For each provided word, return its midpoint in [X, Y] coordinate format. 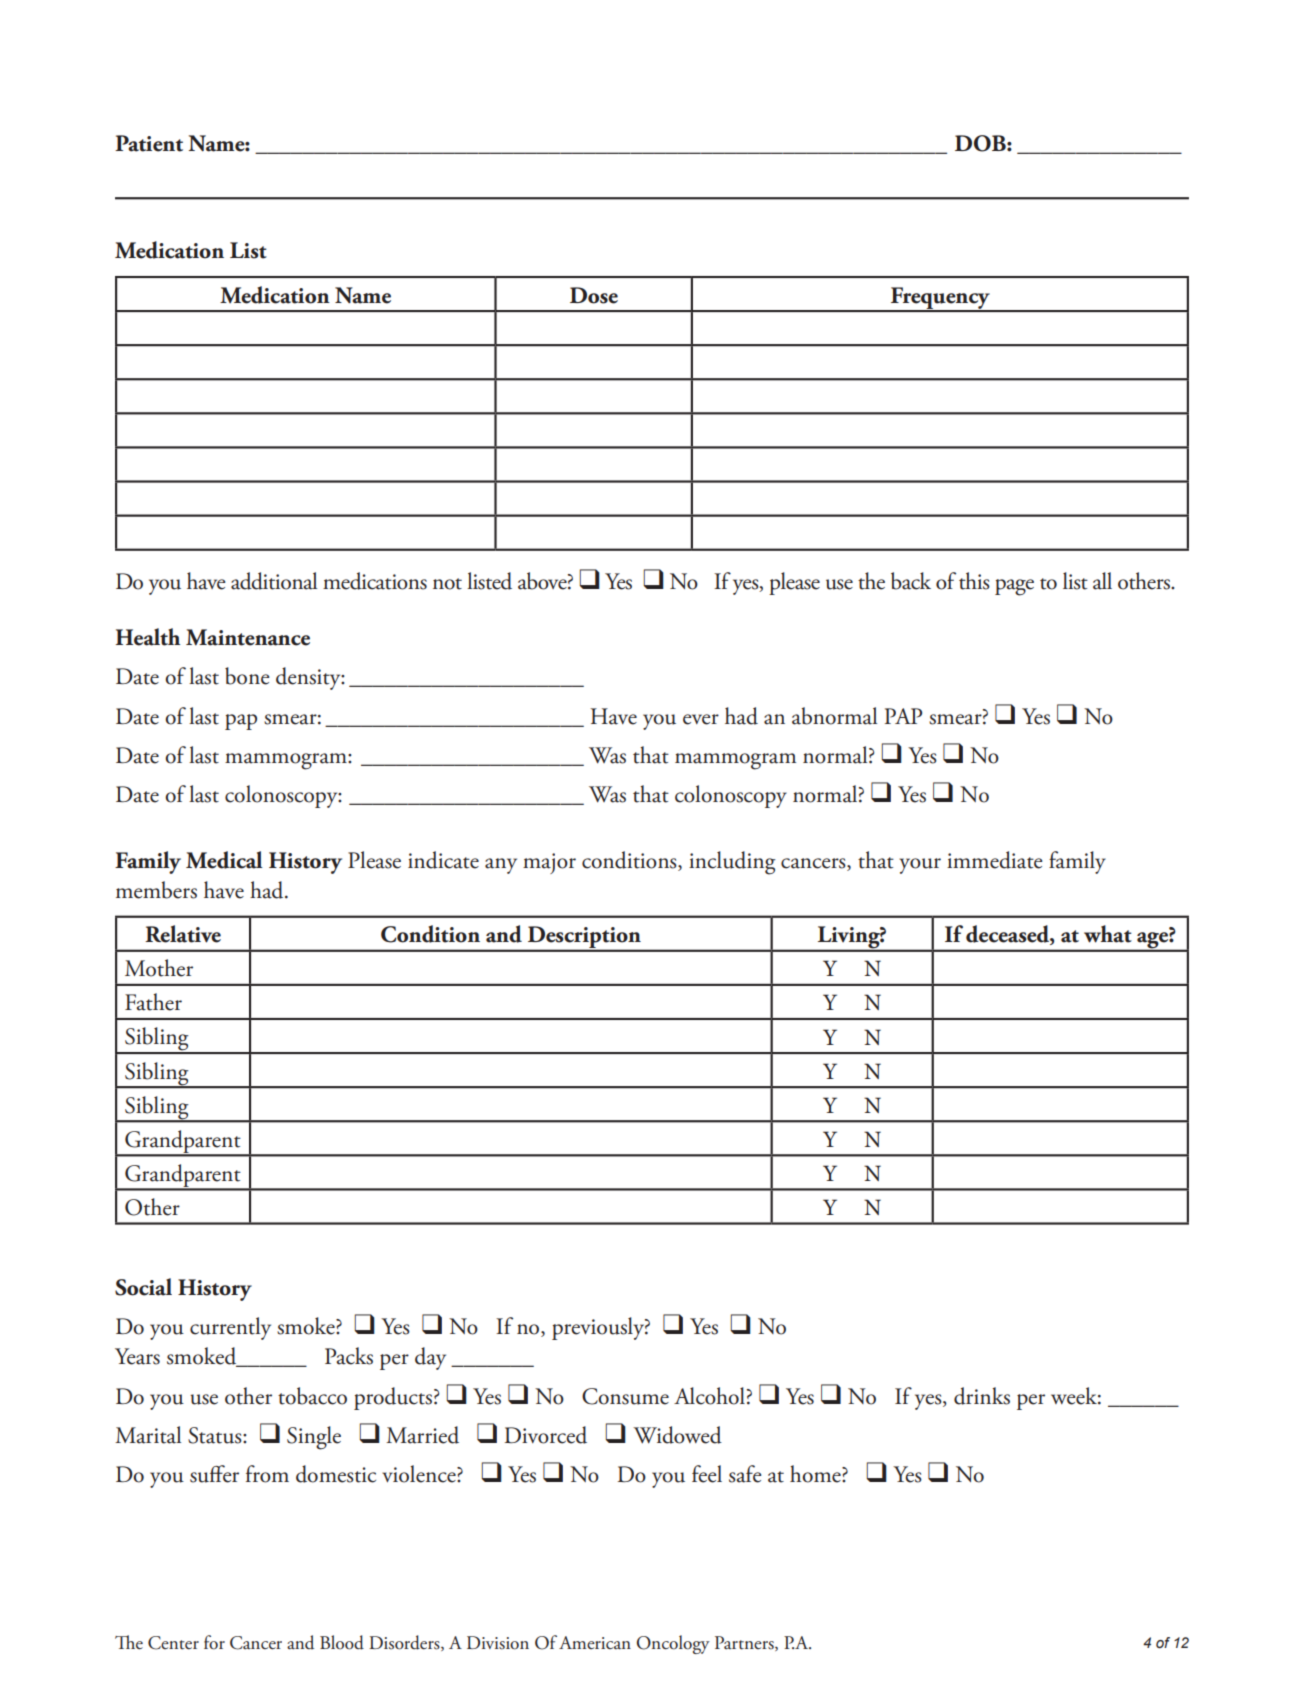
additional [274, 581]
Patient [149, 143]
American [595, 1643]
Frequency [940, 299]
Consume [625, 1396]
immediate [995, 860]
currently [230, 1328]
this [974, 581]
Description [584, 938]
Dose [594, 295]
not [447, 584]
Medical [224, 860]
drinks [982, 1396]
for [214, 1642]
